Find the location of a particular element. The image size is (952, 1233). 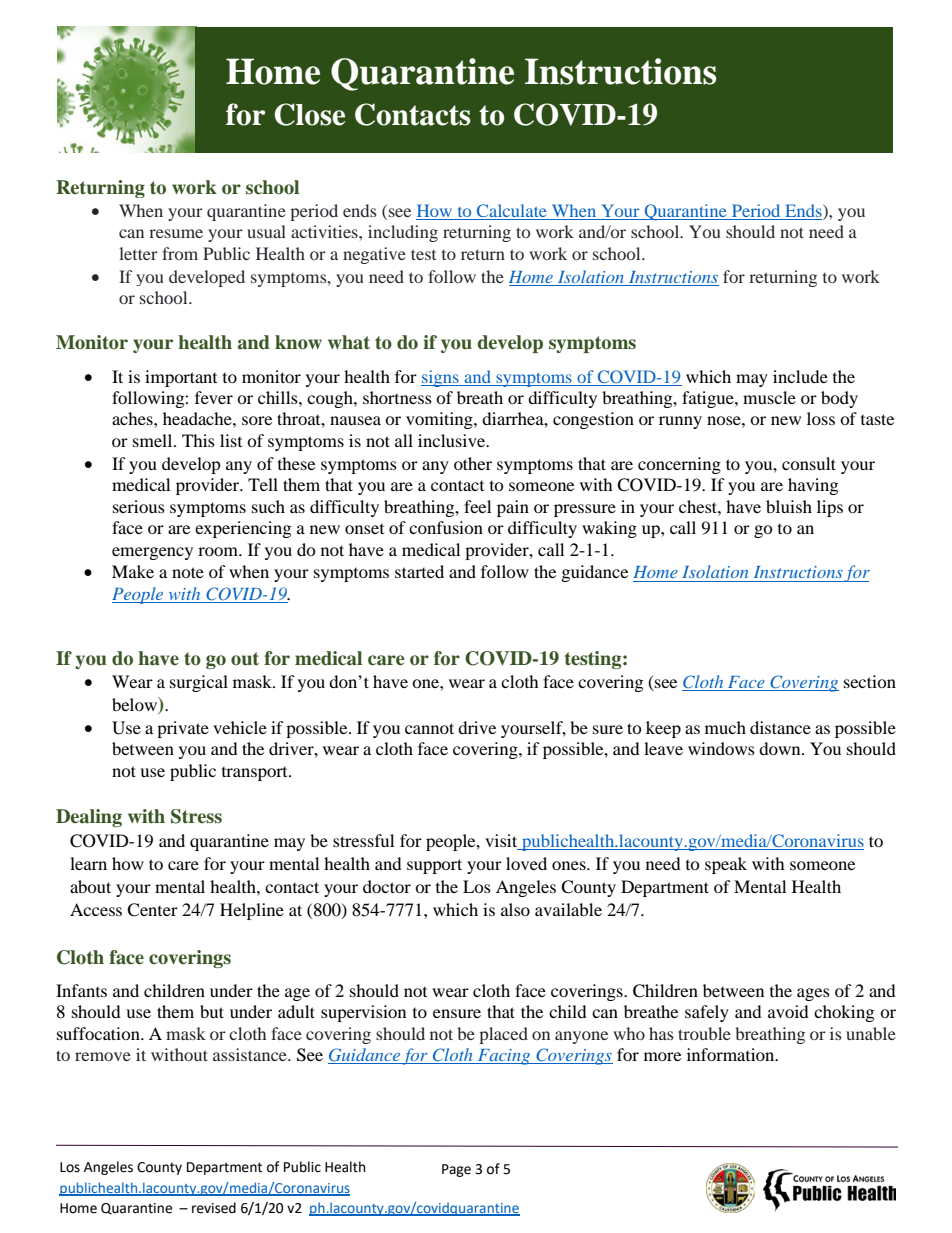

section is located at coordinates (870, 681).
